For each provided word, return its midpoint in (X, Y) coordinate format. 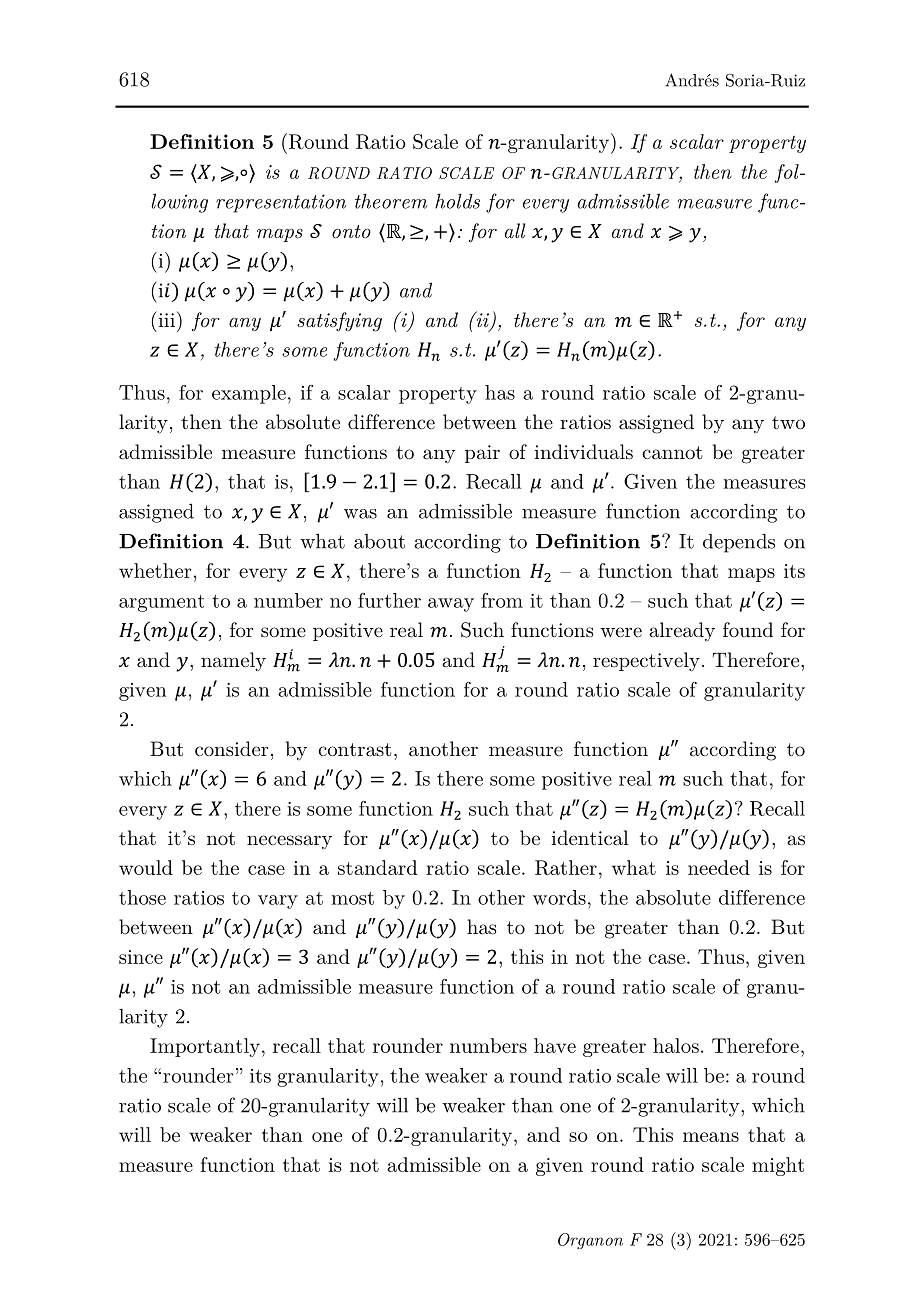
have (555, 1045)
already (682, 631)
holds (457, 201)
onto (351, 231)
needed (719, 867)
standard (377, 867)
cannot (672, 453)
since (141, 957)
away (451, 605)
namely (233, 662)
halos (676, 1045)
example (249, 394)
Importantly (205, 1047)
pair (482, 454)
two (788, 423)
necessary (289, 842)
